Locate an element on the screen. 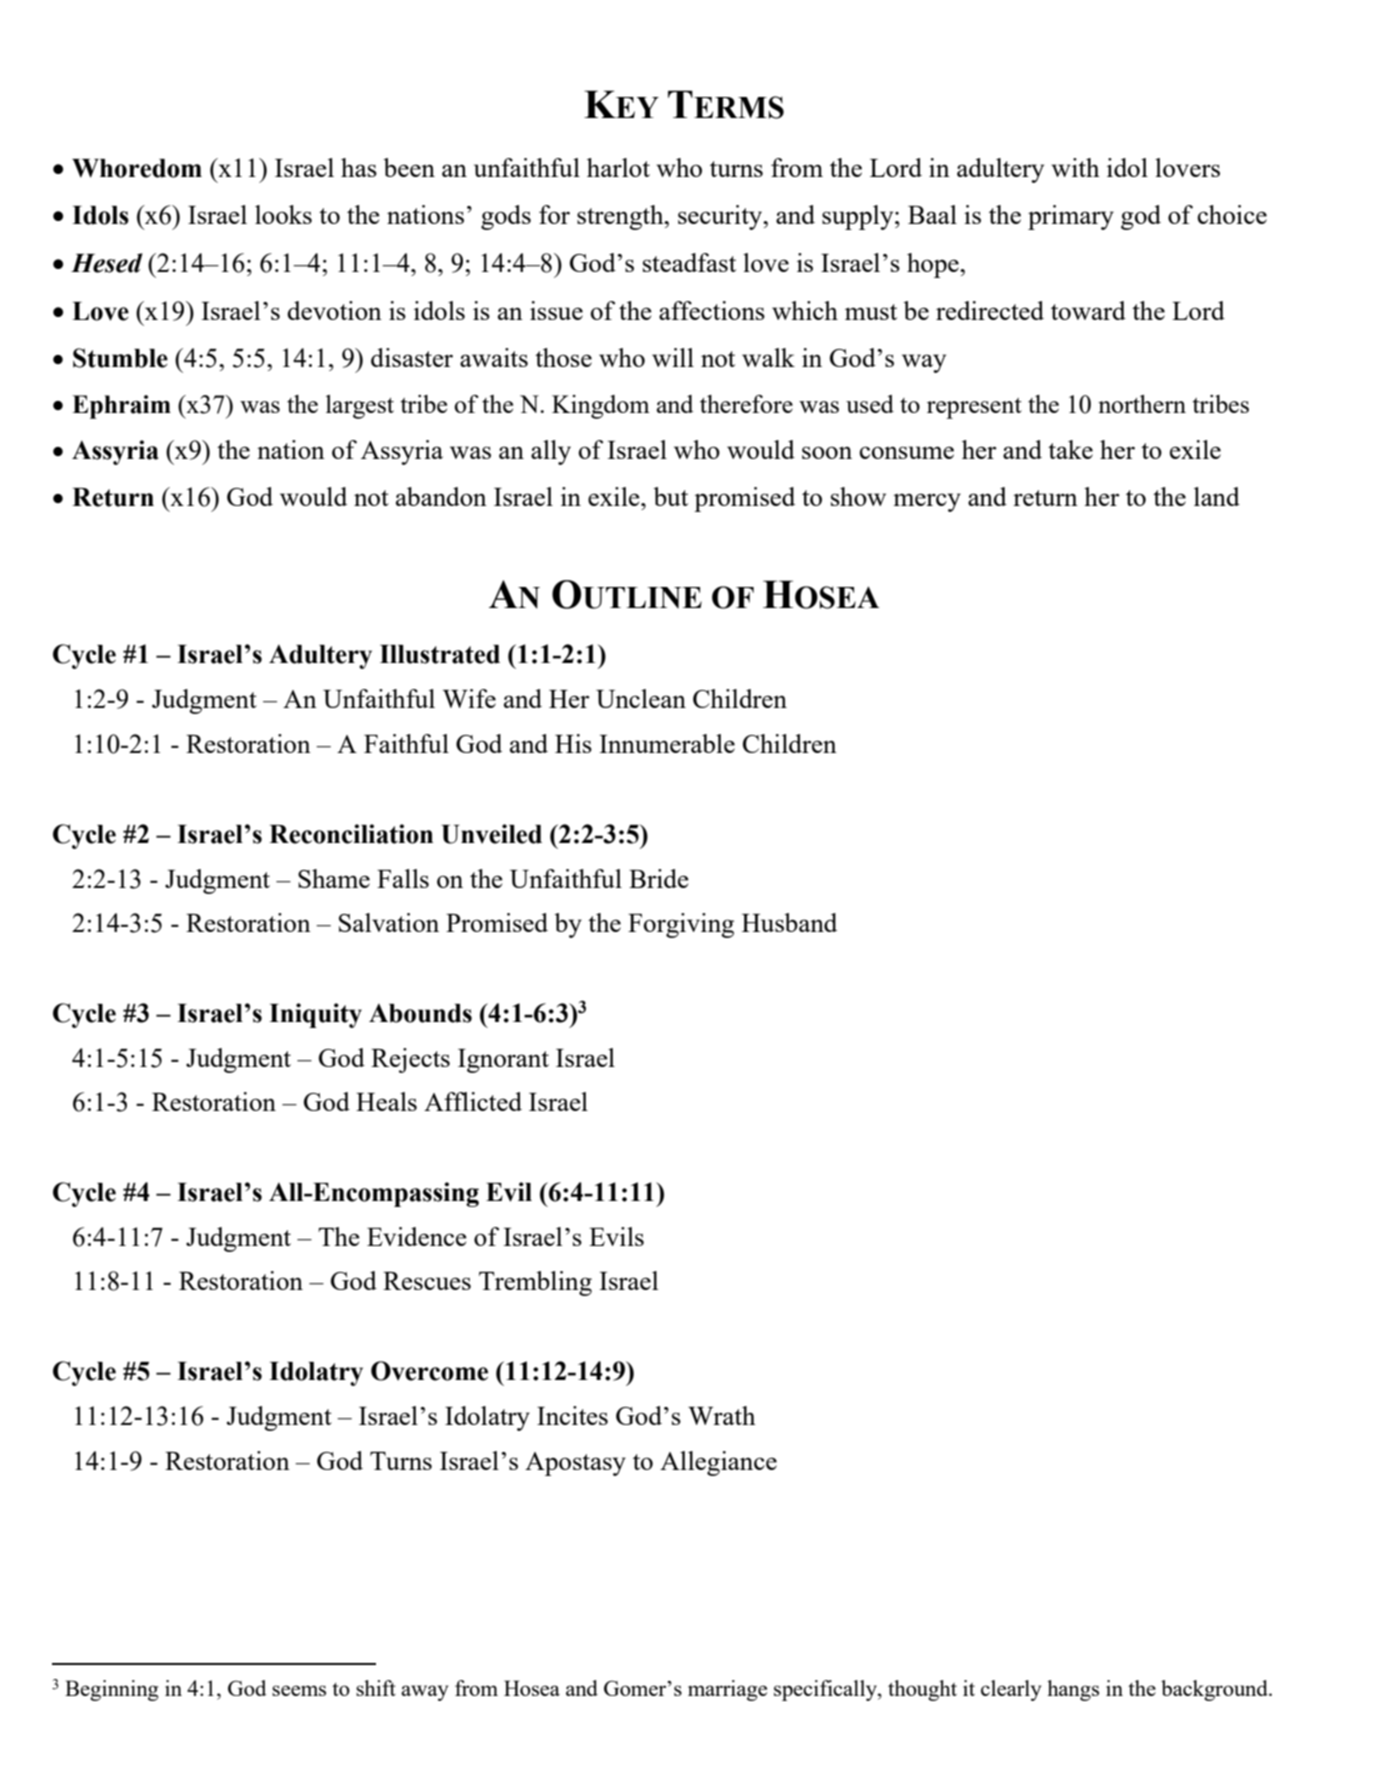 This screenshot has width=1376, height=1780. seems is located at coordinates (299, 1690).
